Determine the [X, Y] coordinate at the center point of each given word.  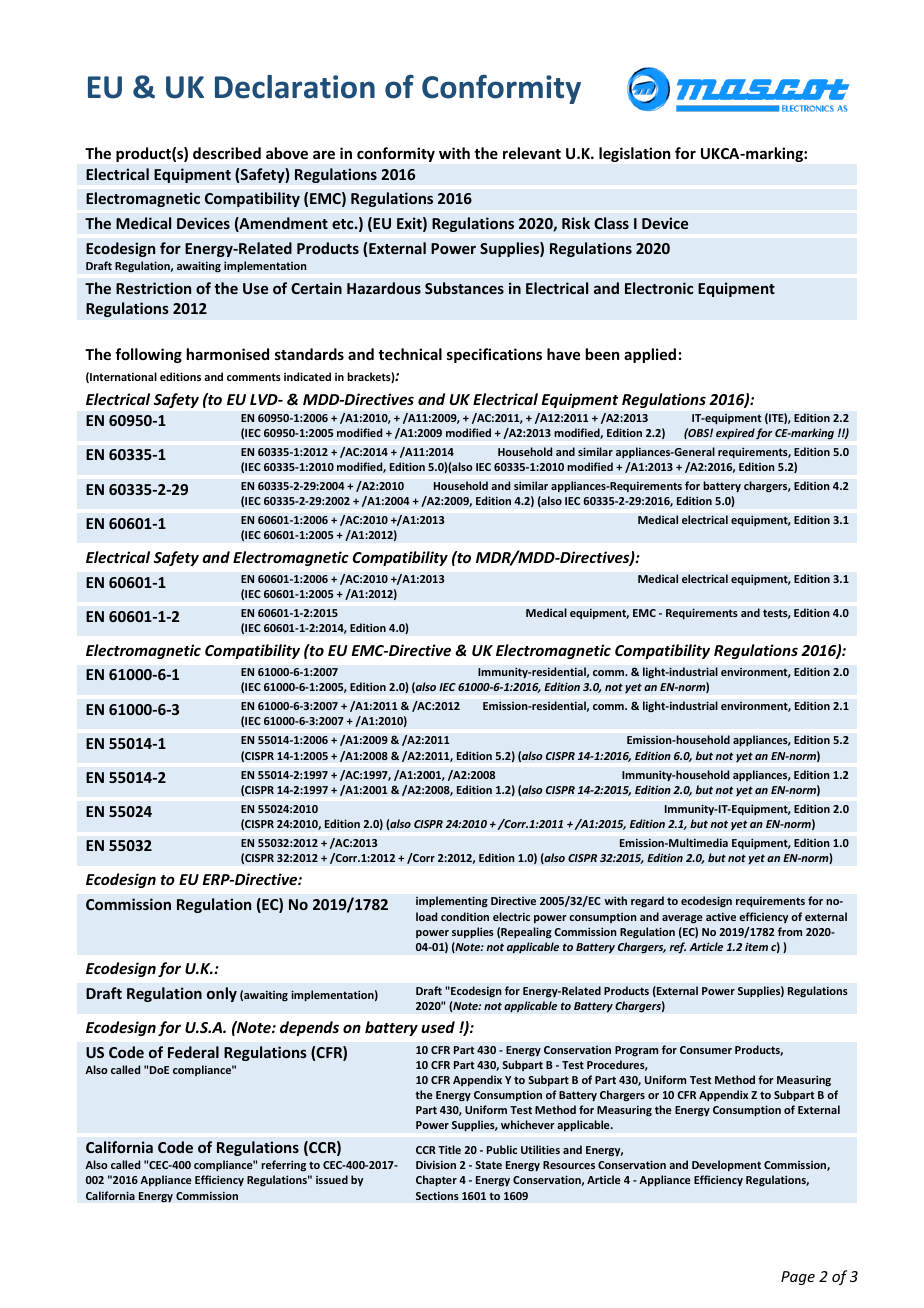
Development [726, 1165]
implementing [452, 902]
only [222, 994]
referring [283, 1165]
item [756, 946]
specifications [494, 355]
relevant [532, 153]
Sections [437, 1195]
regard [647, 901]
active [721, 916]
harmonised [228, 354]
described [227, 153]
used [438, 1027]
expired [735, 434]
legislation [634, 154]
